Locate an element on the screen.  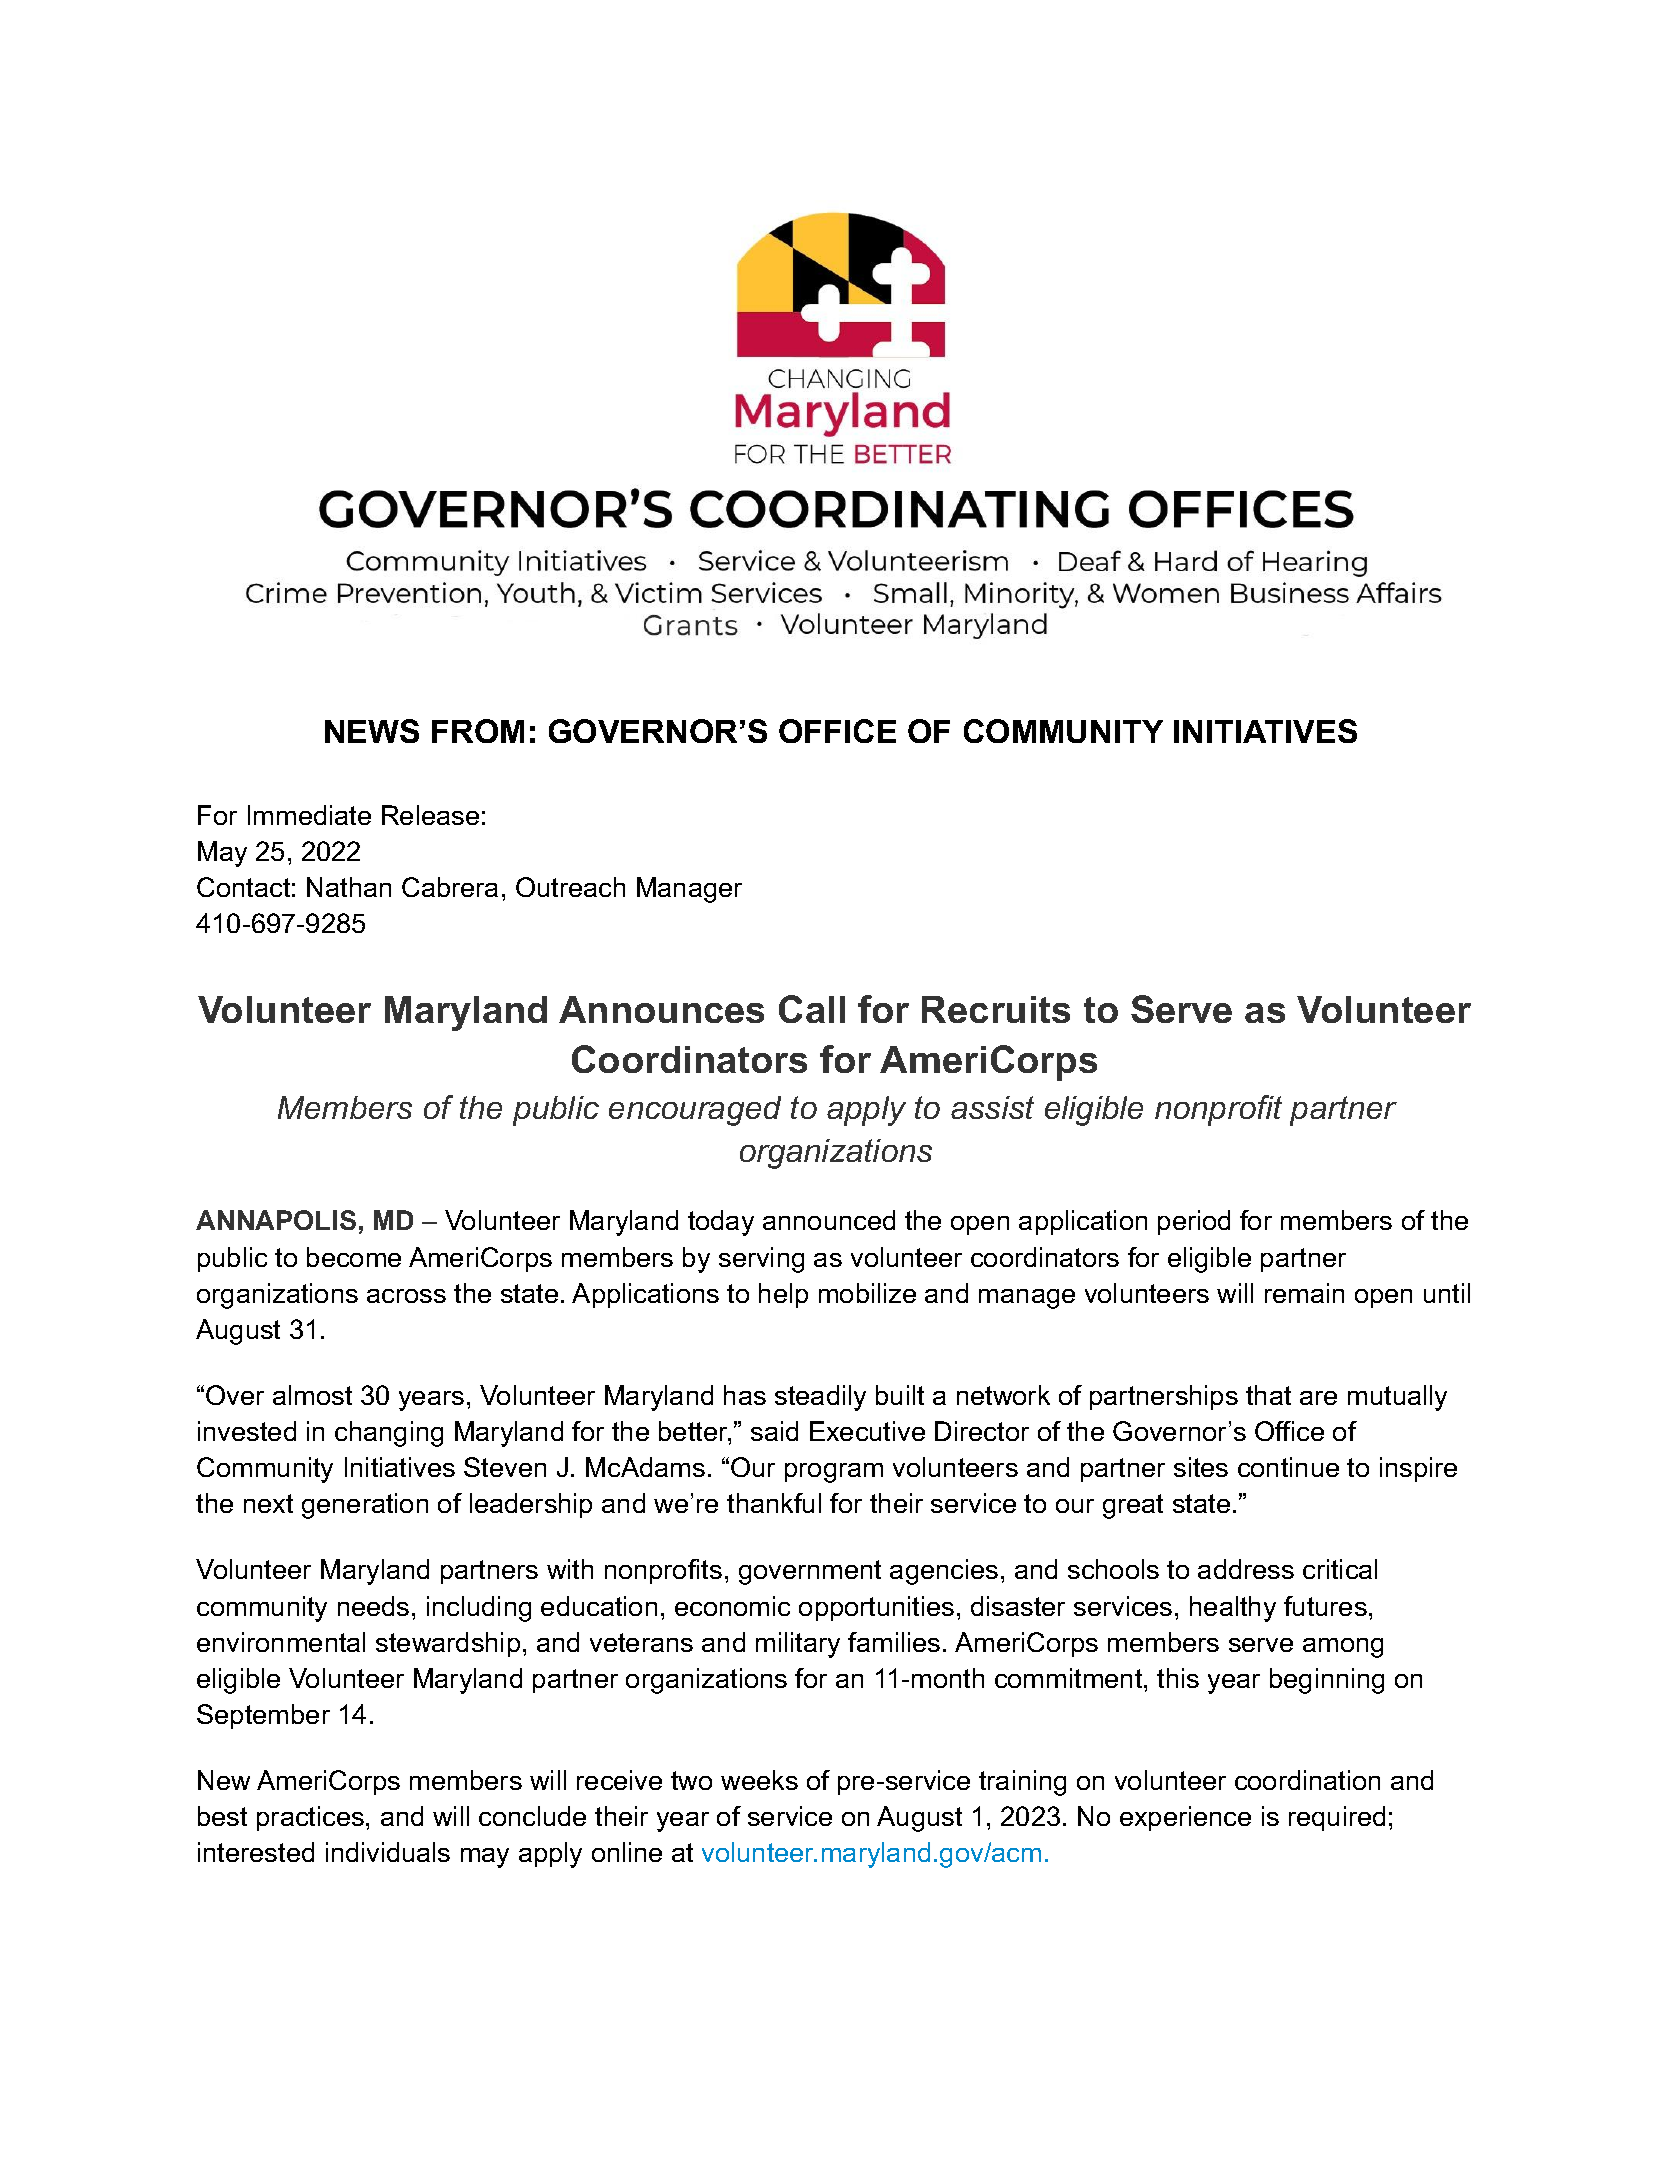
NEWS is located at coordinates (372, 731).
